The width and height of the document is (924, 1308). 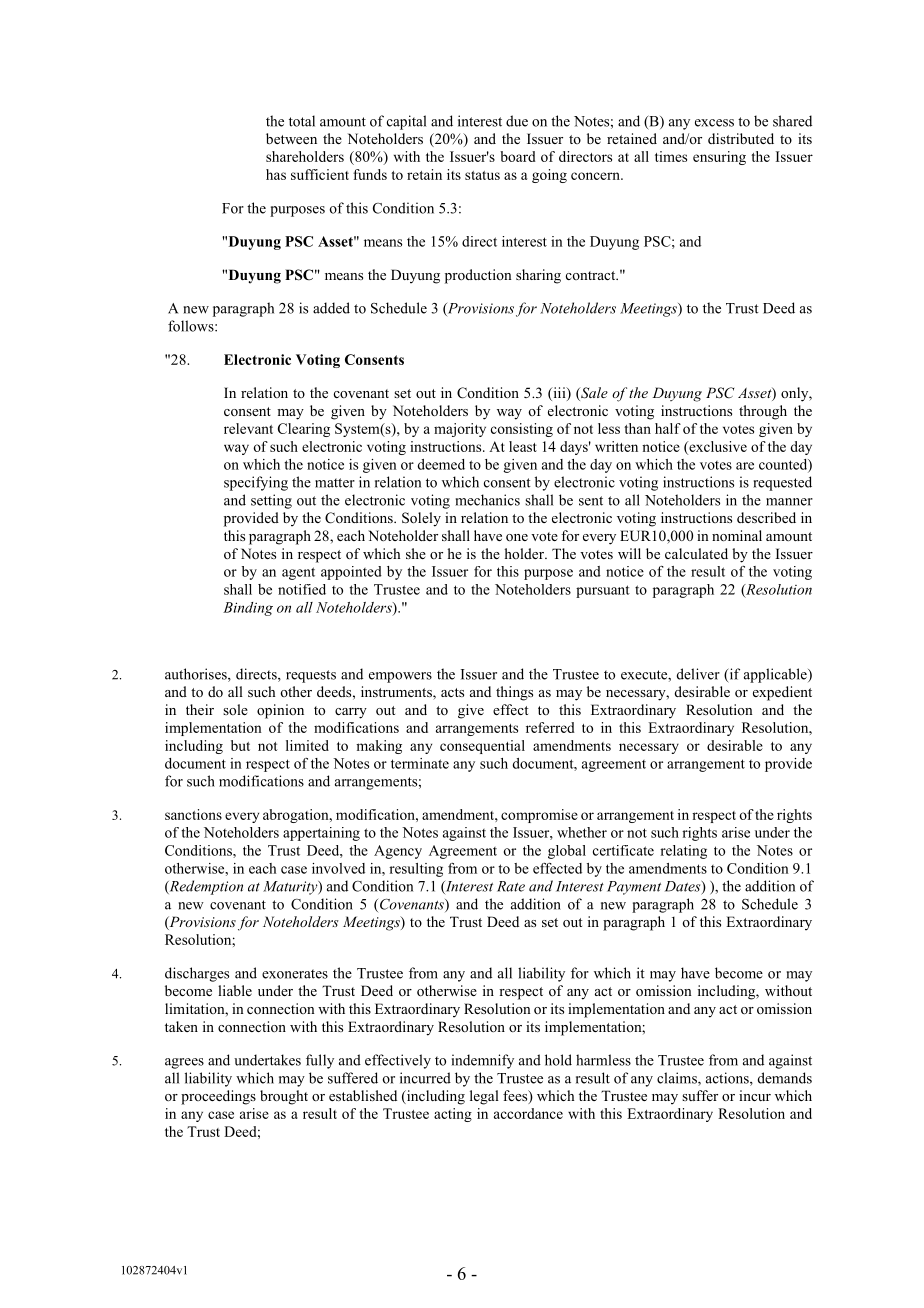 I want to click on has, so click(x=276, y=174).
